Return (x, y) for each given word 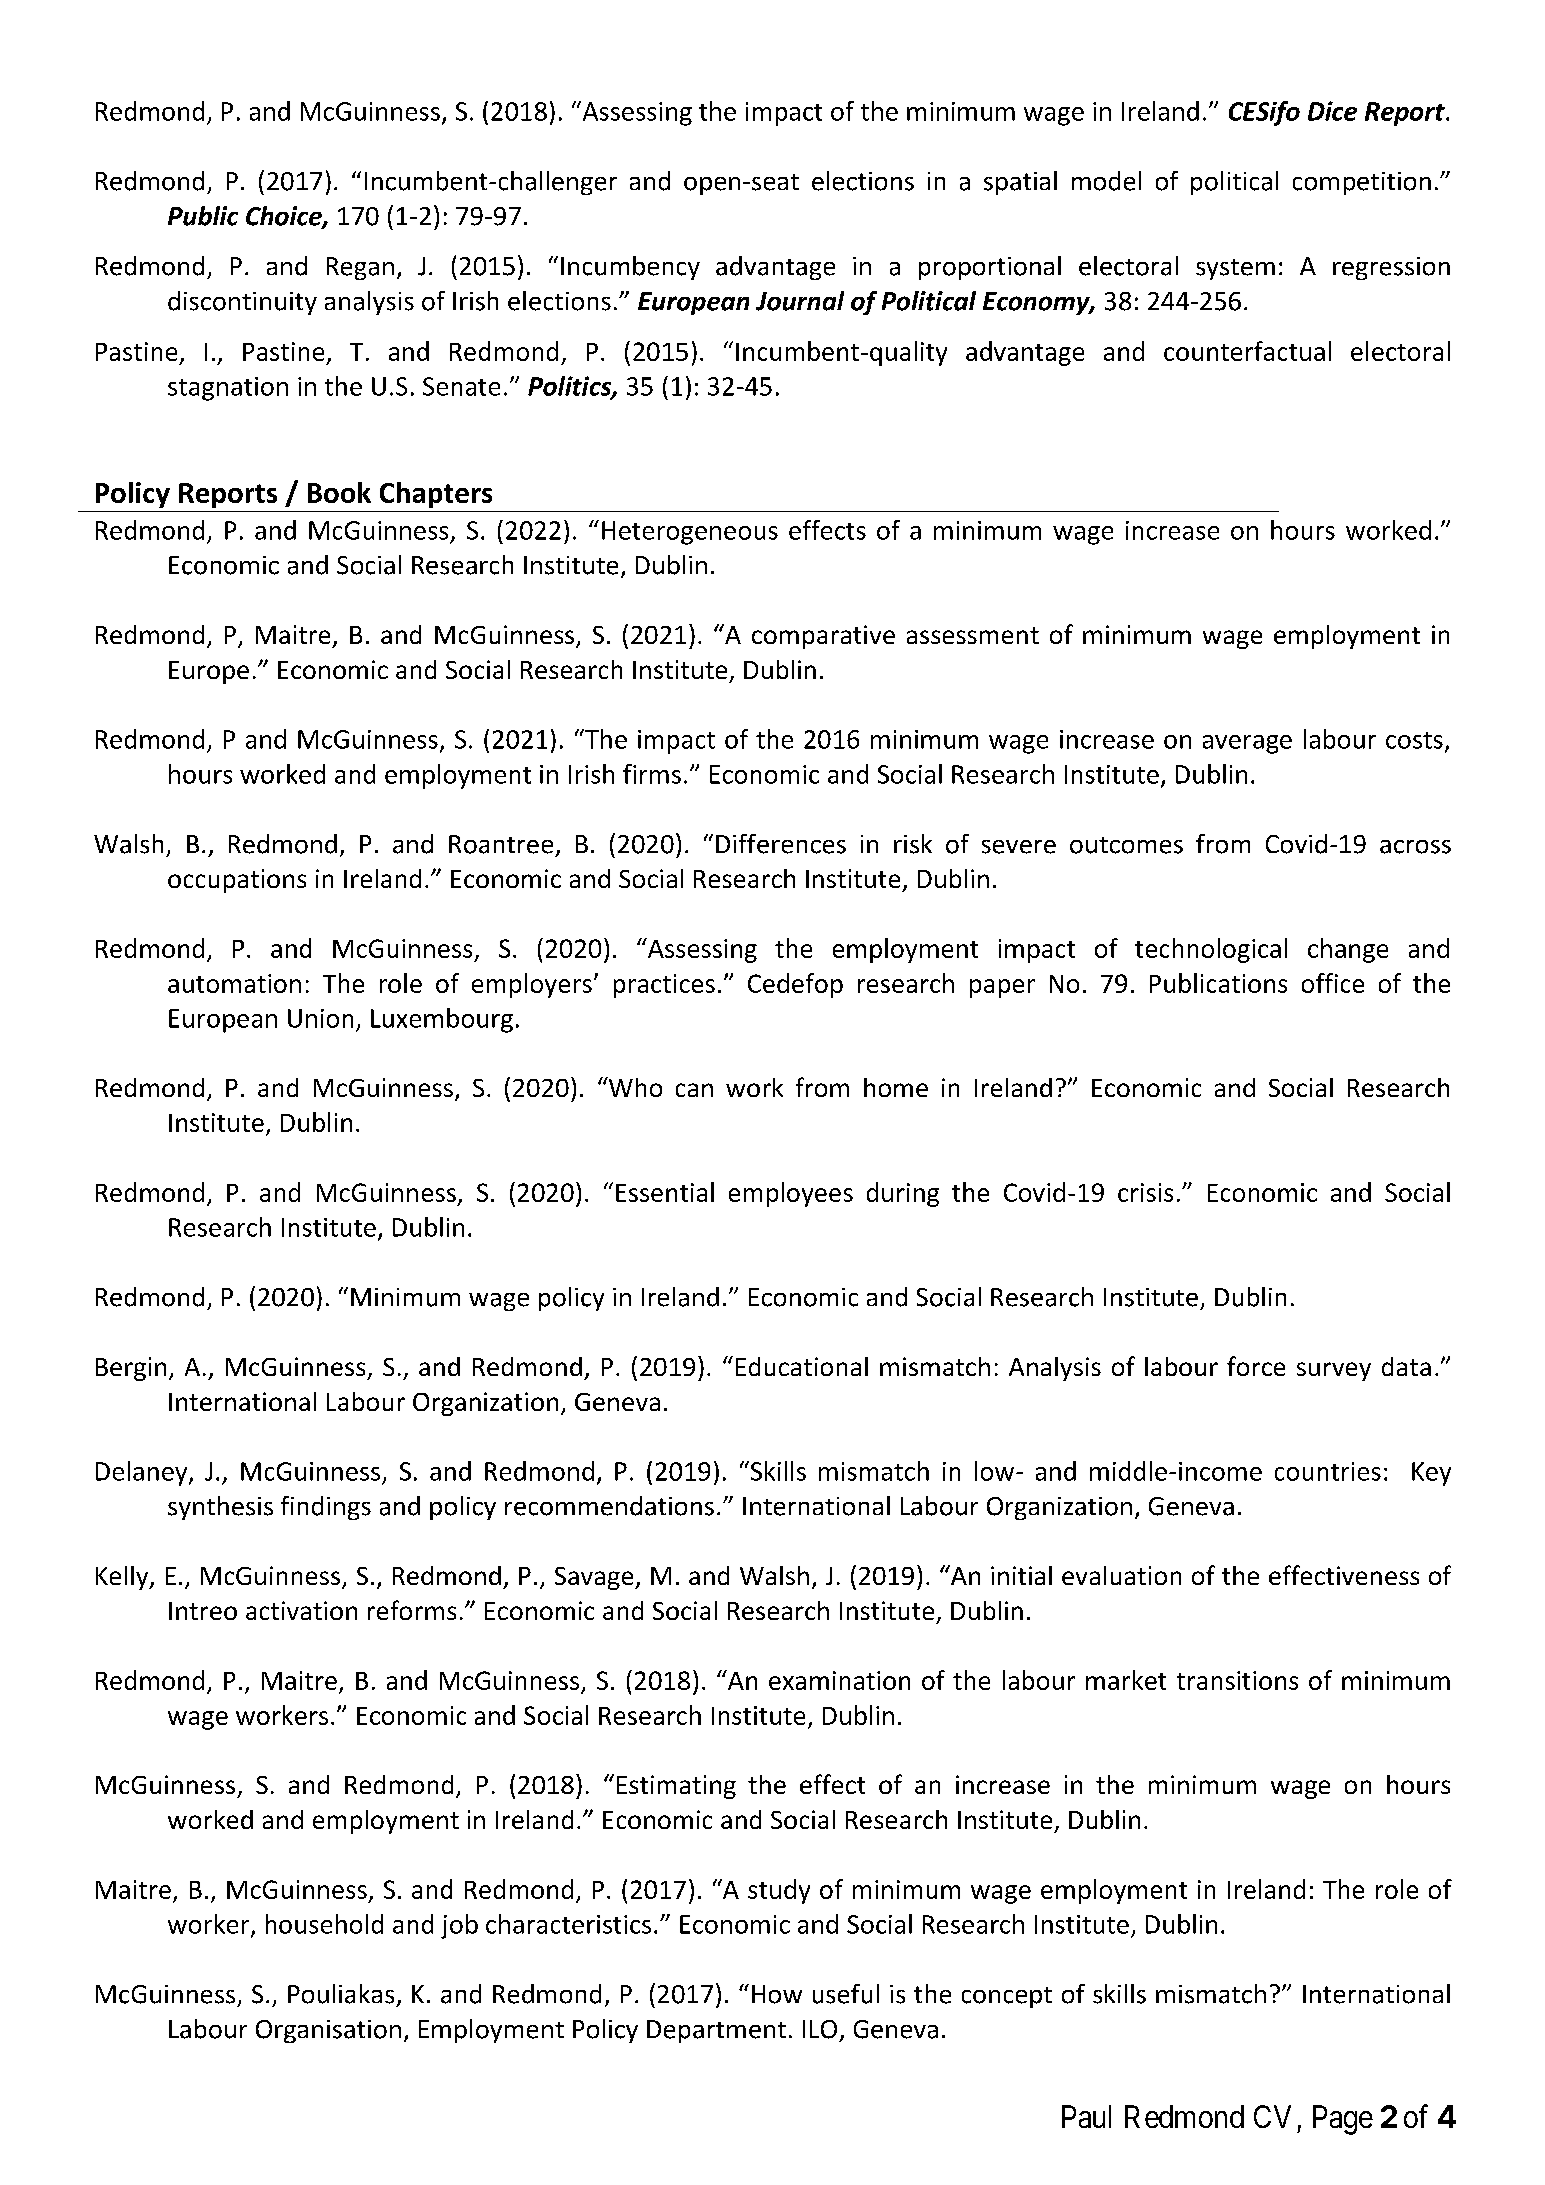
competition (1362, 183)
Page (1343, 2120)
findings (326, 1508)
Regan (360, 268)
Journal (800, 301)
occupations (237, 881)
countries (1328, 1471)
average (1247, 744)
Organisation (328, 2031)
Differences (781, 844)
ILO (820, 2029)
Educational (802, 1366)
